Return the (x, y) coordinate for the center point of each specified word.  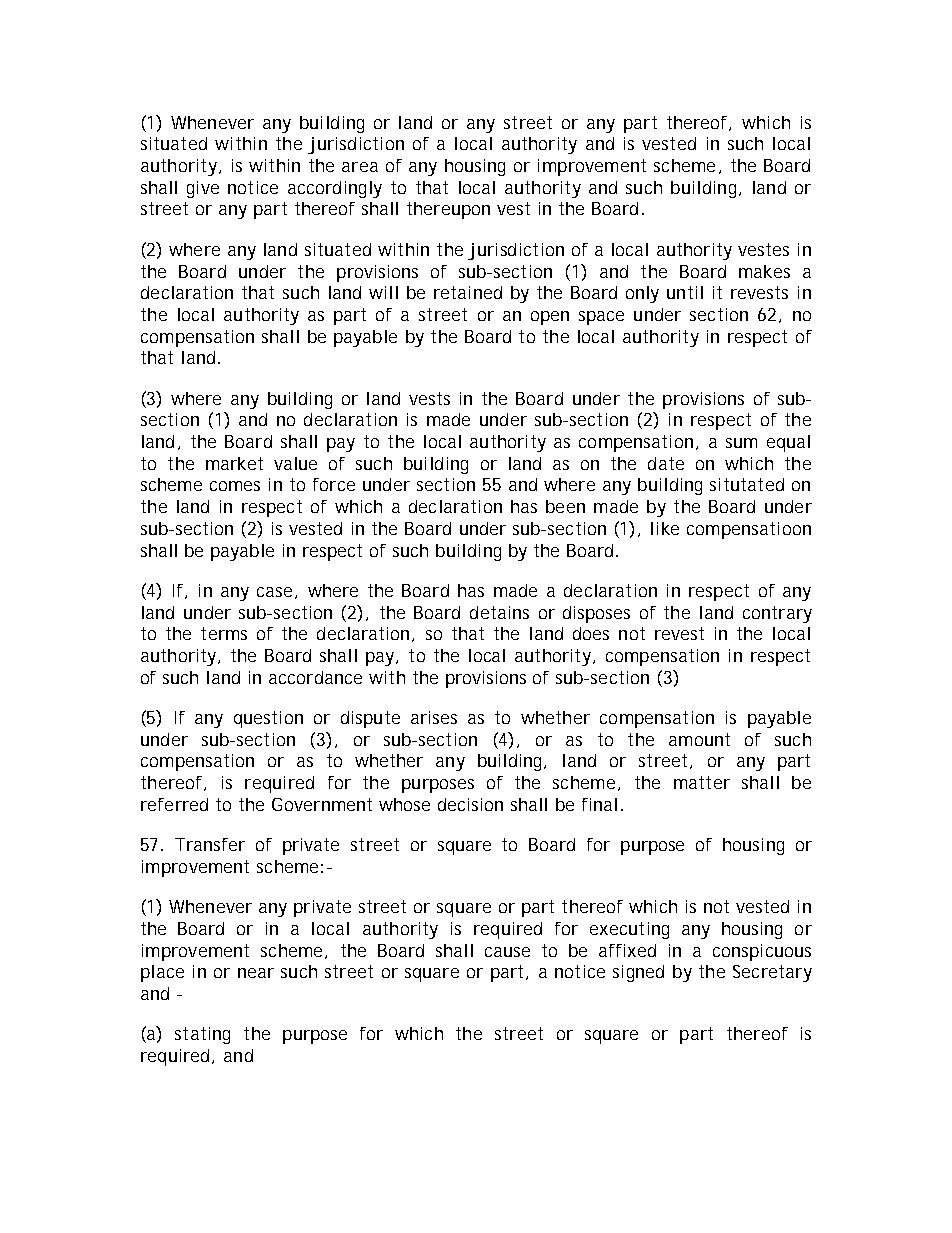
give (203, 189)
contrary (777, 614)
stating (202, 1035)
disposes (596, 614)
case (276, 593)
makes (764, 271)
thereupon (448, 210)
